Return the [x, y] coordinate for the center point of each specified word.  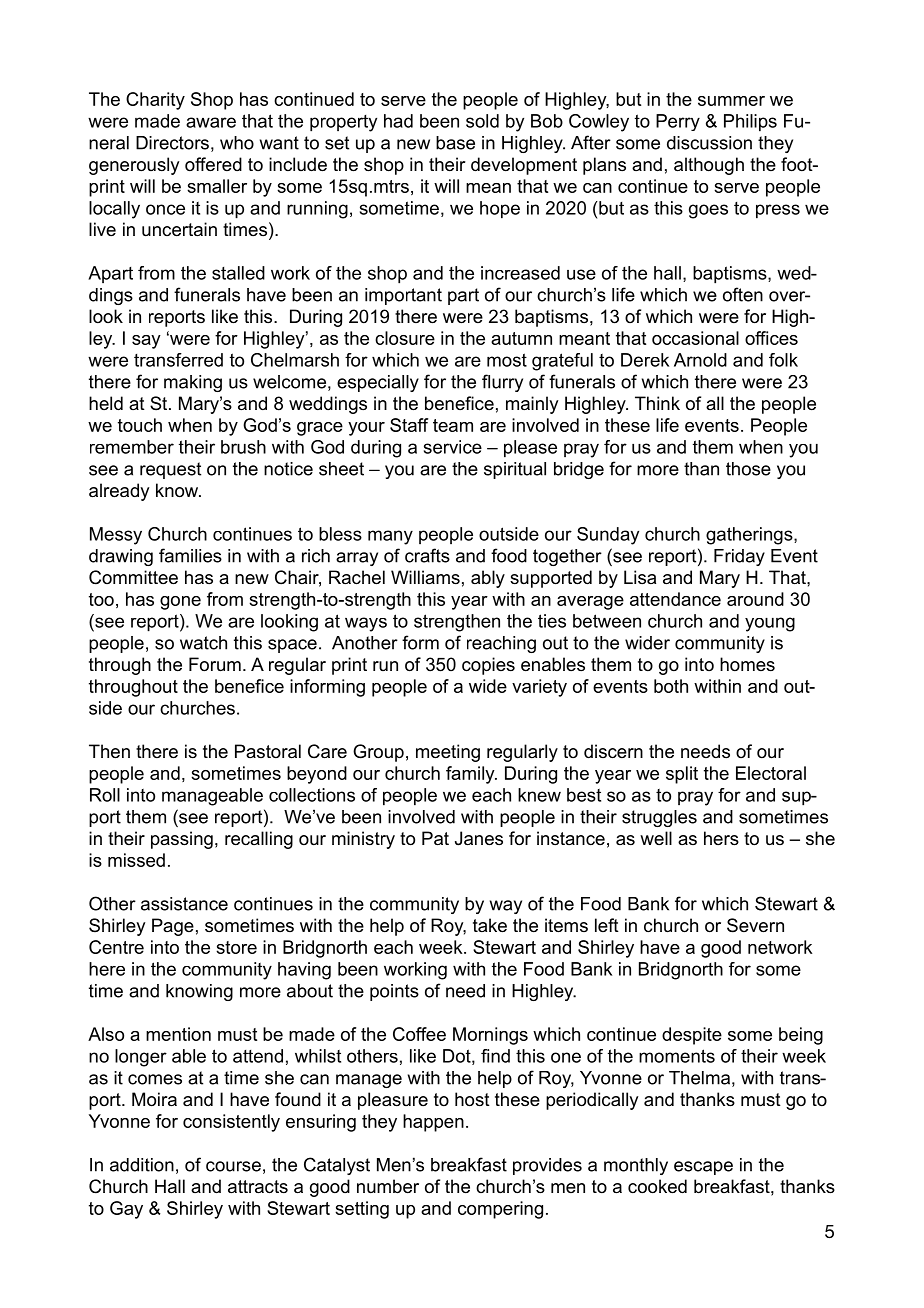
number [388, 1186]
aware [211, 122]
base [455, 143]
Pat [435, 838]
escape [703, 1168]
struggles [659, 818]
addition [142, 1165]
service [453, 447]
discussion [709, 143]
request [170, 470]
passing [182, 840]
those [748, 469]
